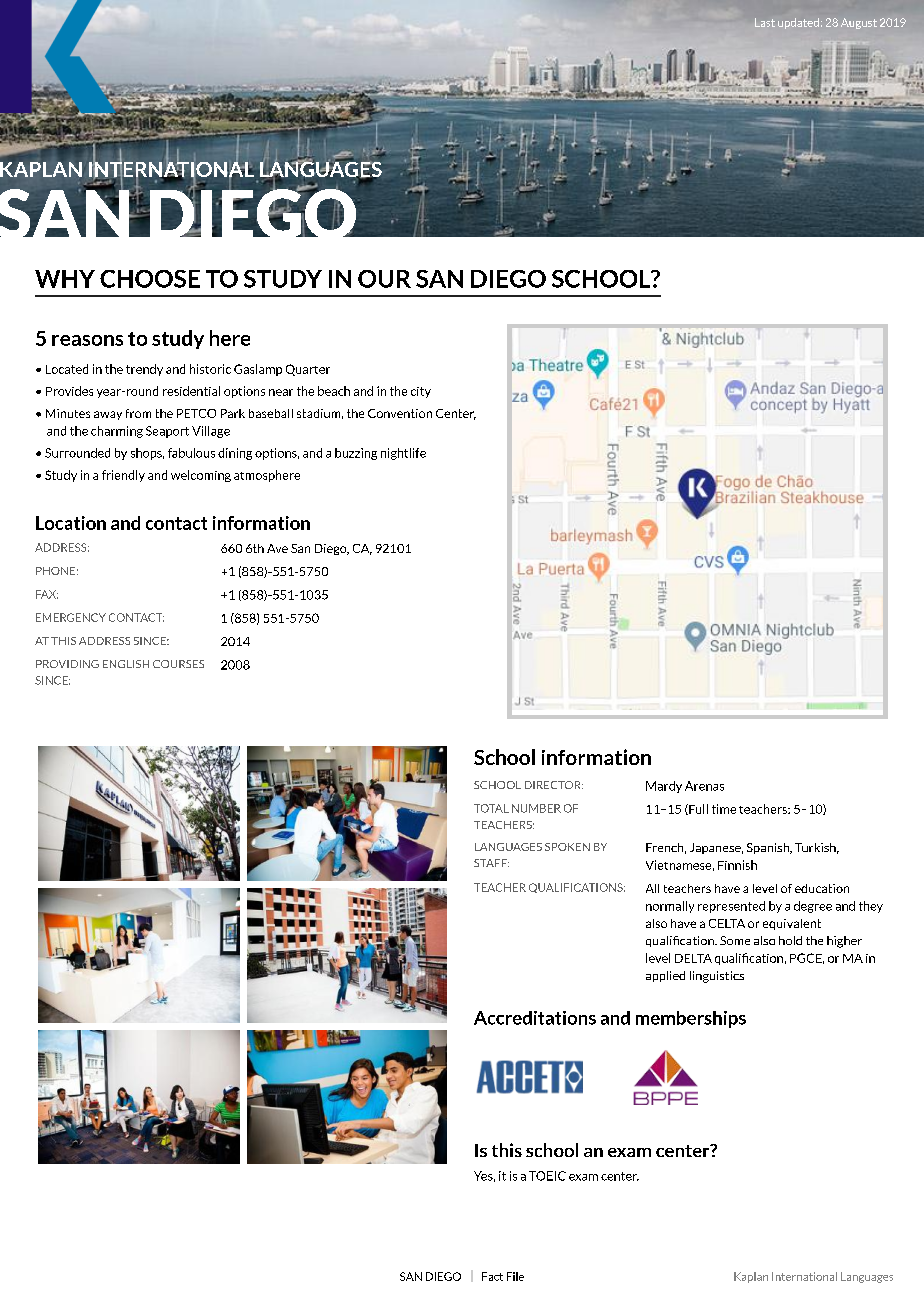  Describe the element at coordinates (492, 1276) in the screenshot. I see `Fact` at that location.
